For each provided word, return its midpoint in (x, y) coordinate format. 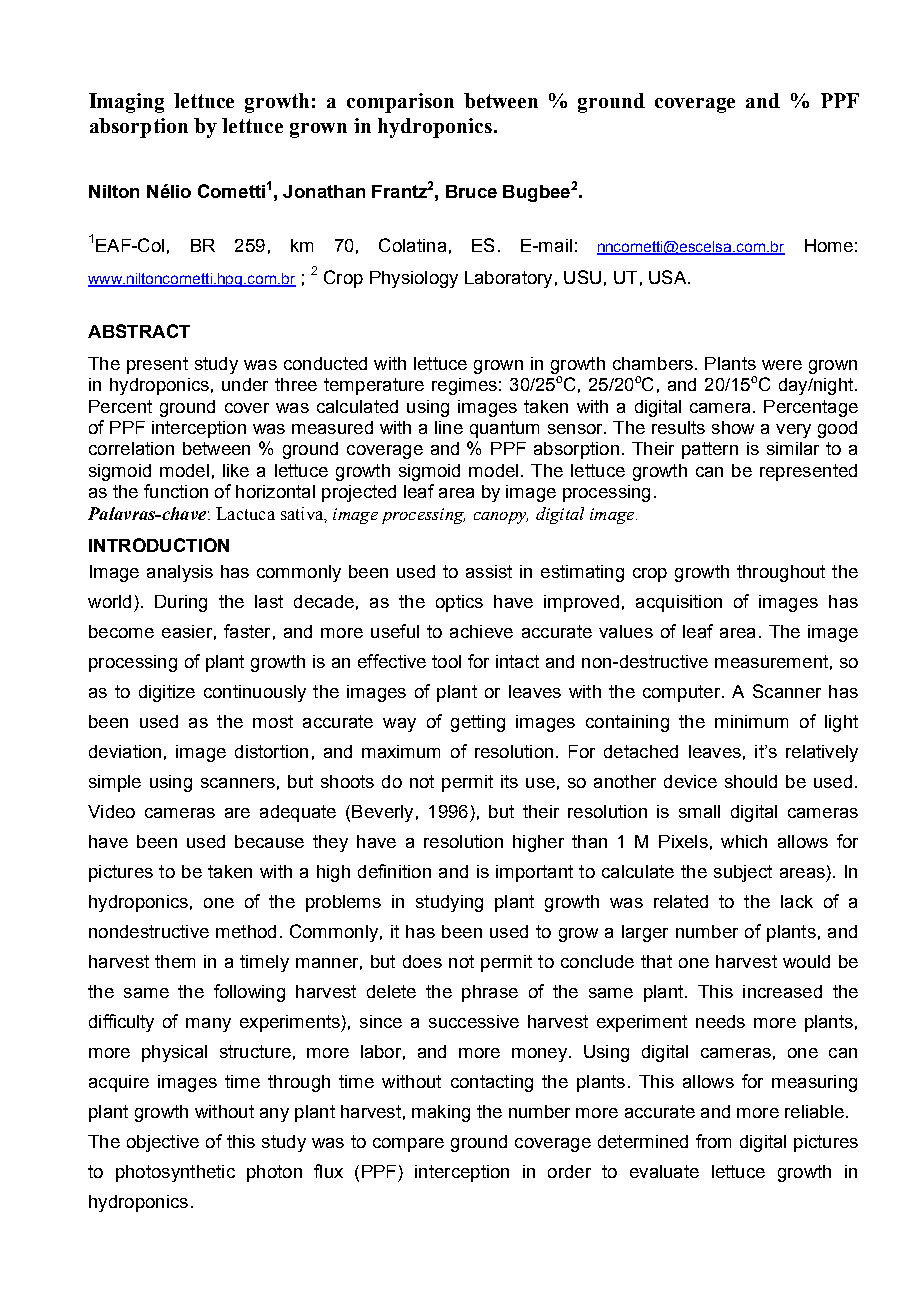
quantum (504, 429)
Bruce (471, 191)
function (176, 491)
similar (793, 448)
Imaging (126, 103)
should (751, 781)
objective (163, 1143)
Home (829, 245)
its (509, 781)
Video (111, 811)
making (441, 1113)
